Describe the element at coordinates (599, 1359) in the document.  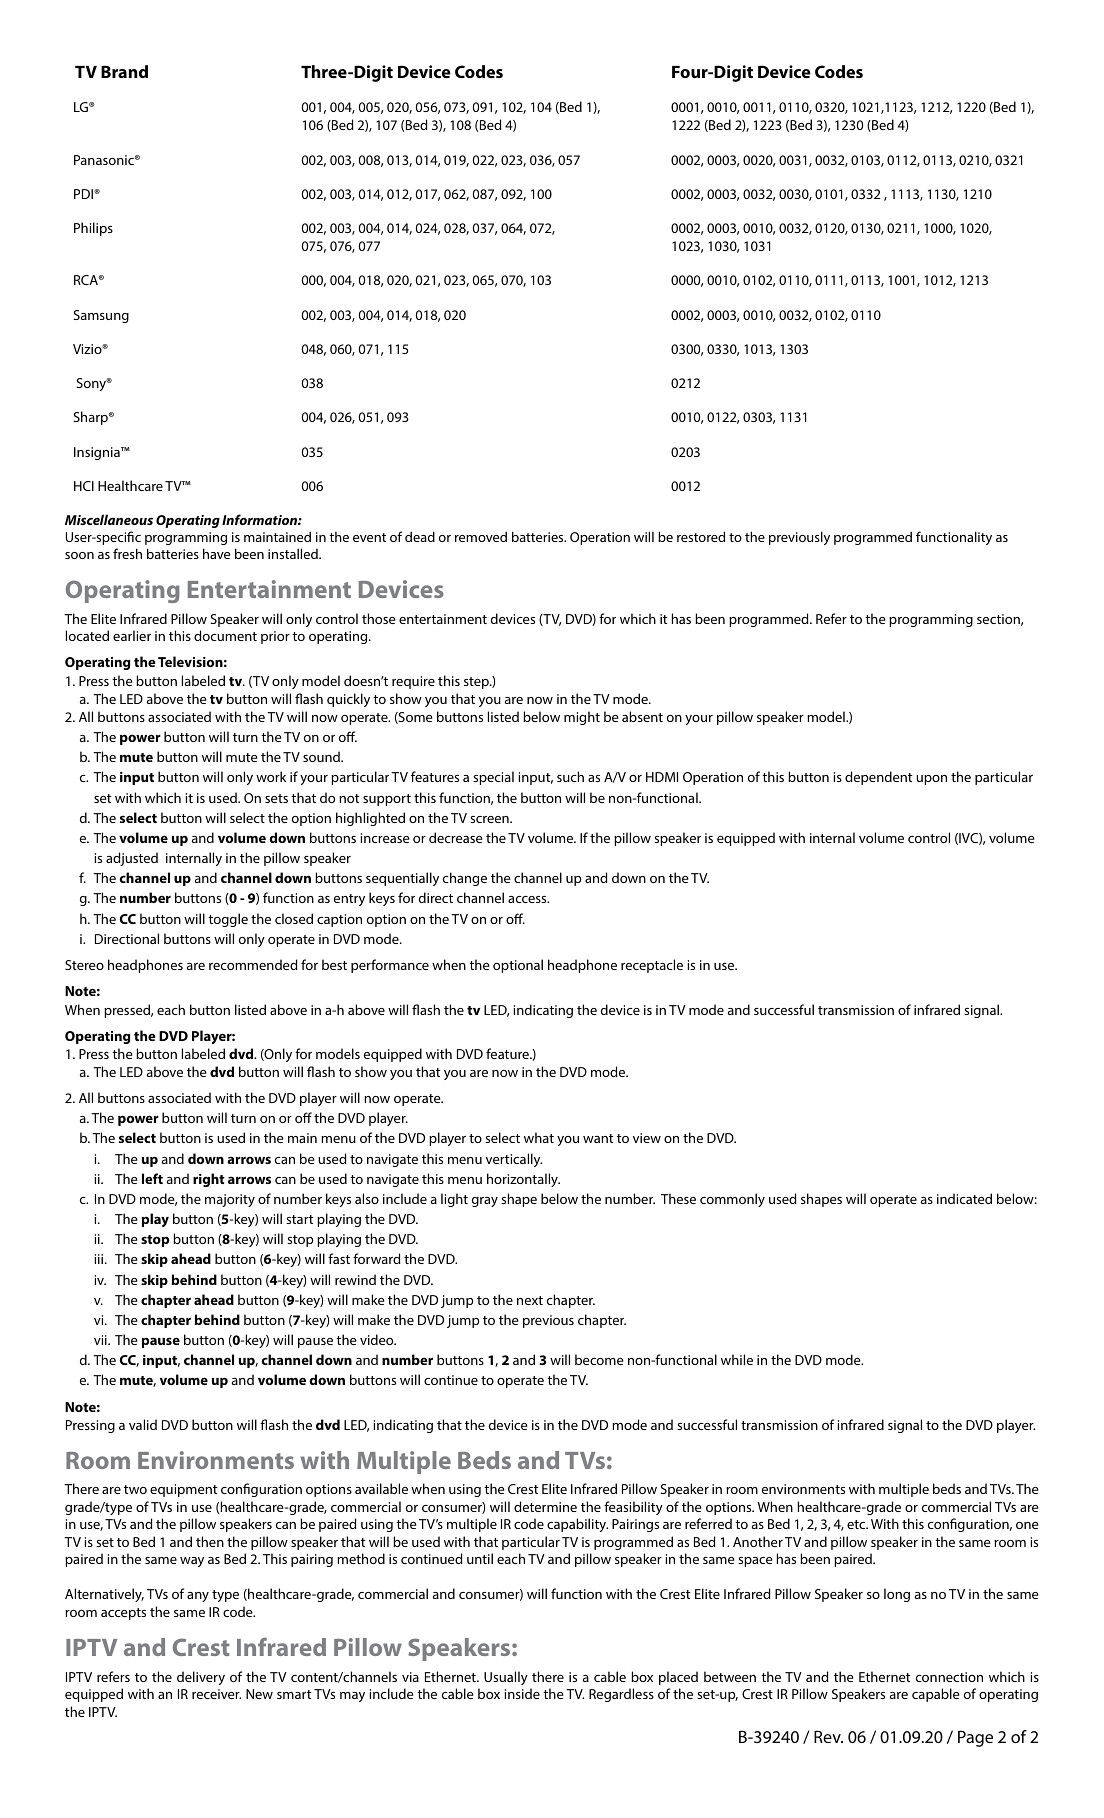
I see `become` at that location.
